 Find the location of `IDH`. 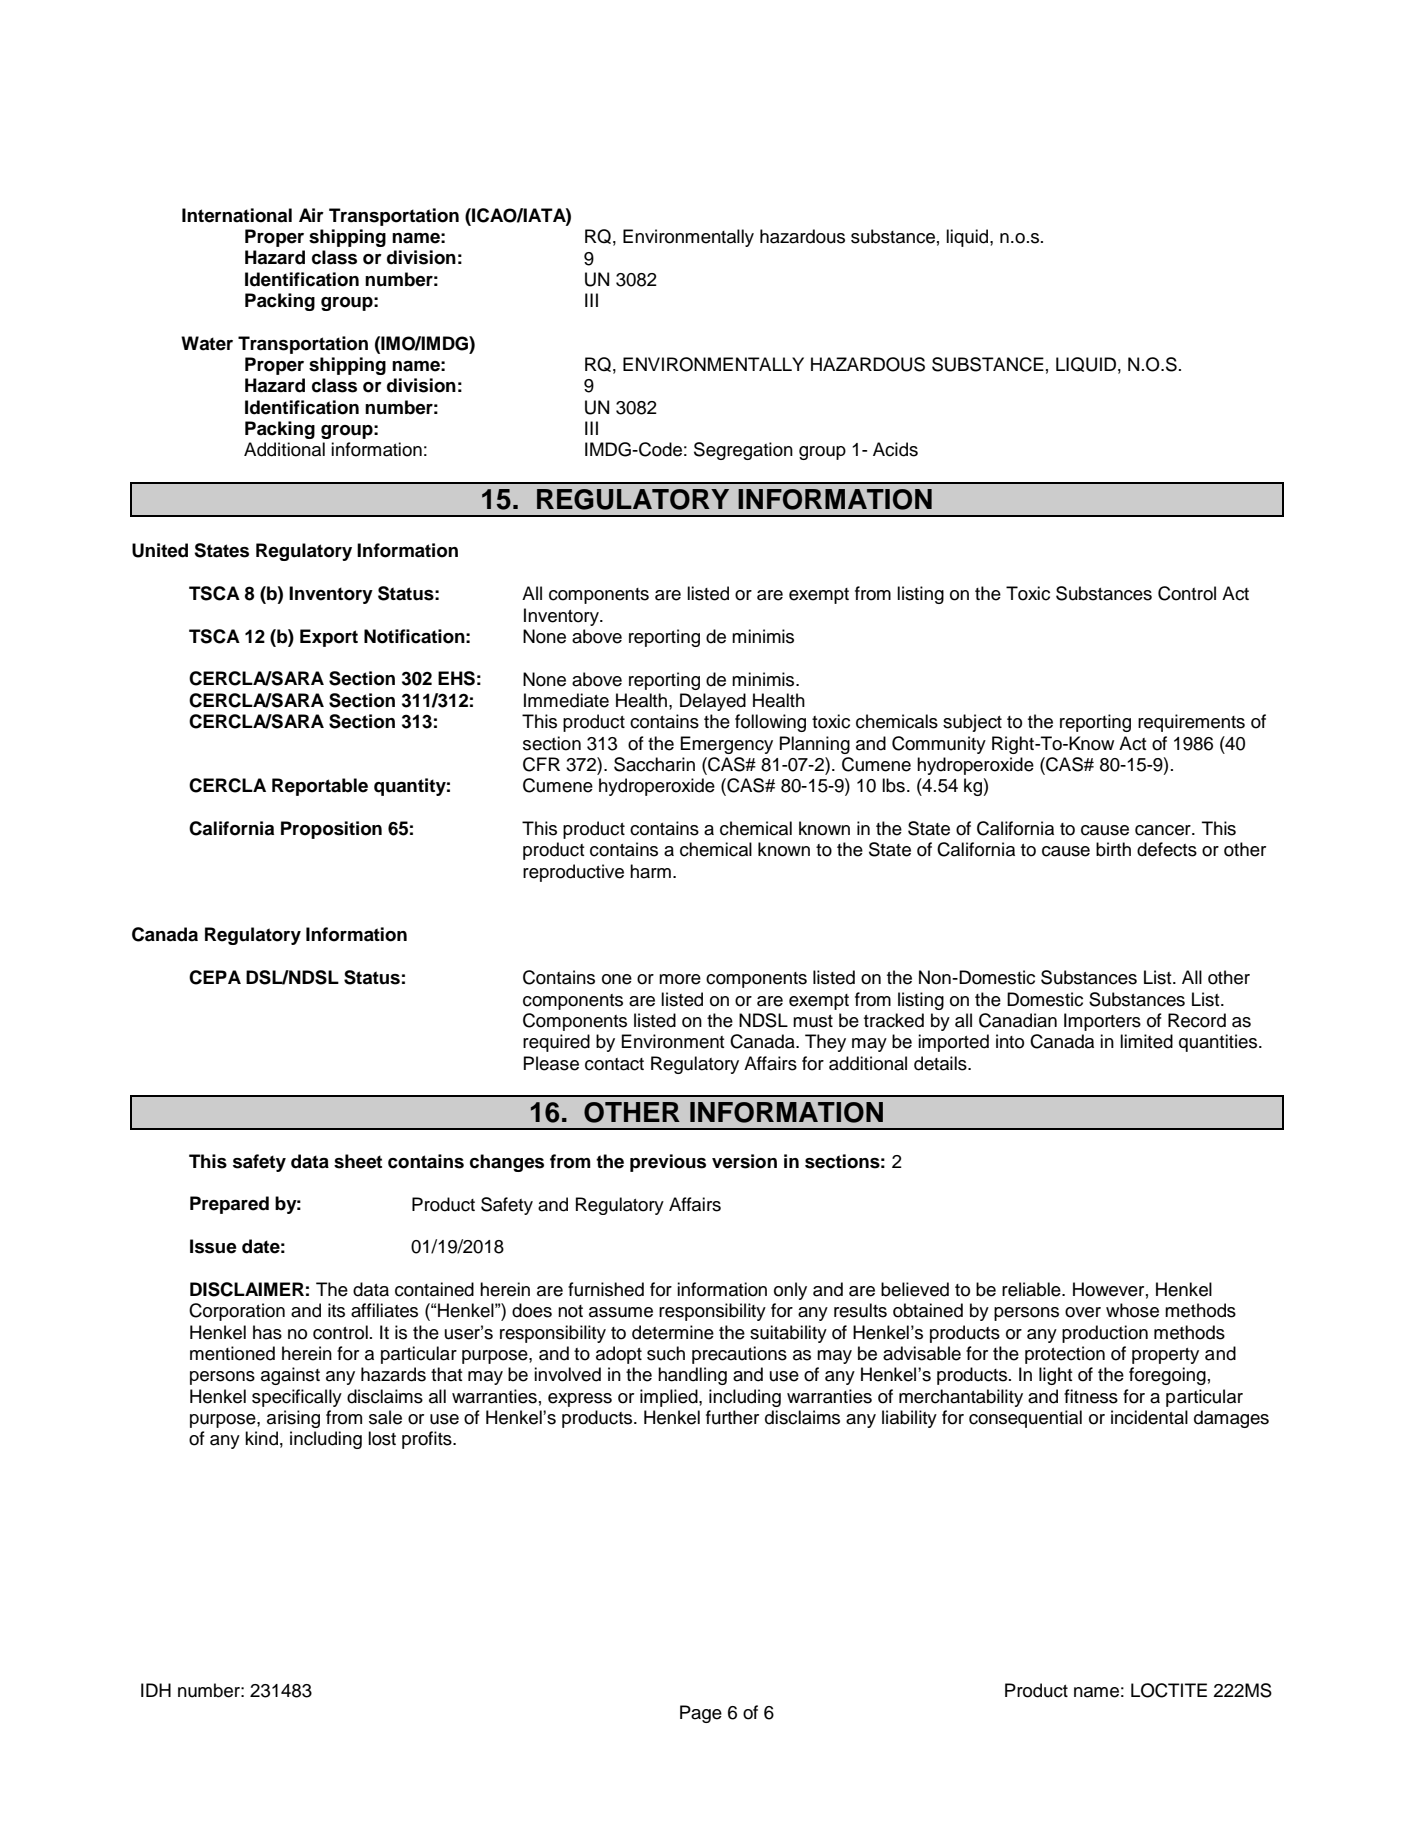

IDH is located at coordinates (156, 1690).
